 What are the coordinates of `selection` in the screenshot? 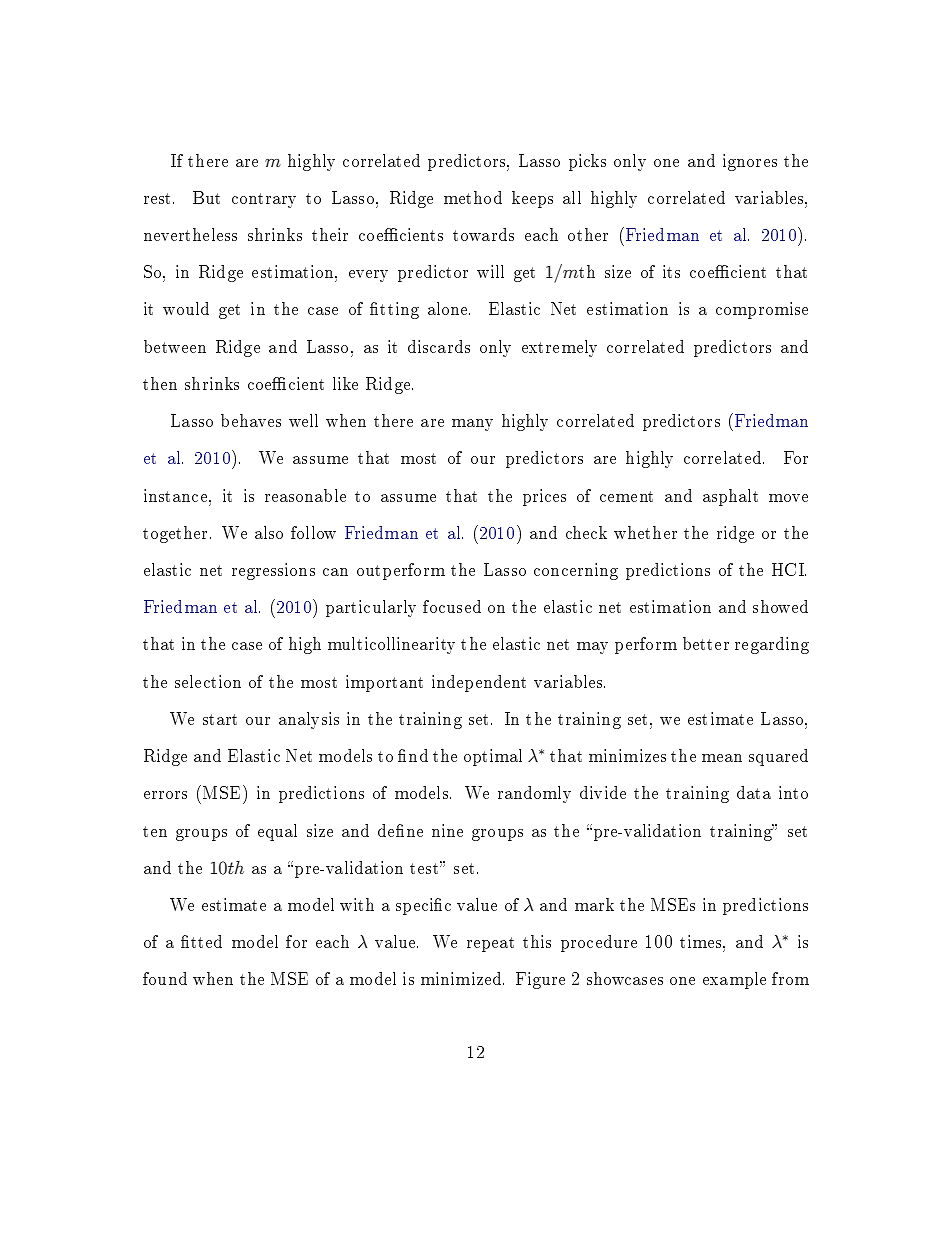 It's located at (208, 681).
